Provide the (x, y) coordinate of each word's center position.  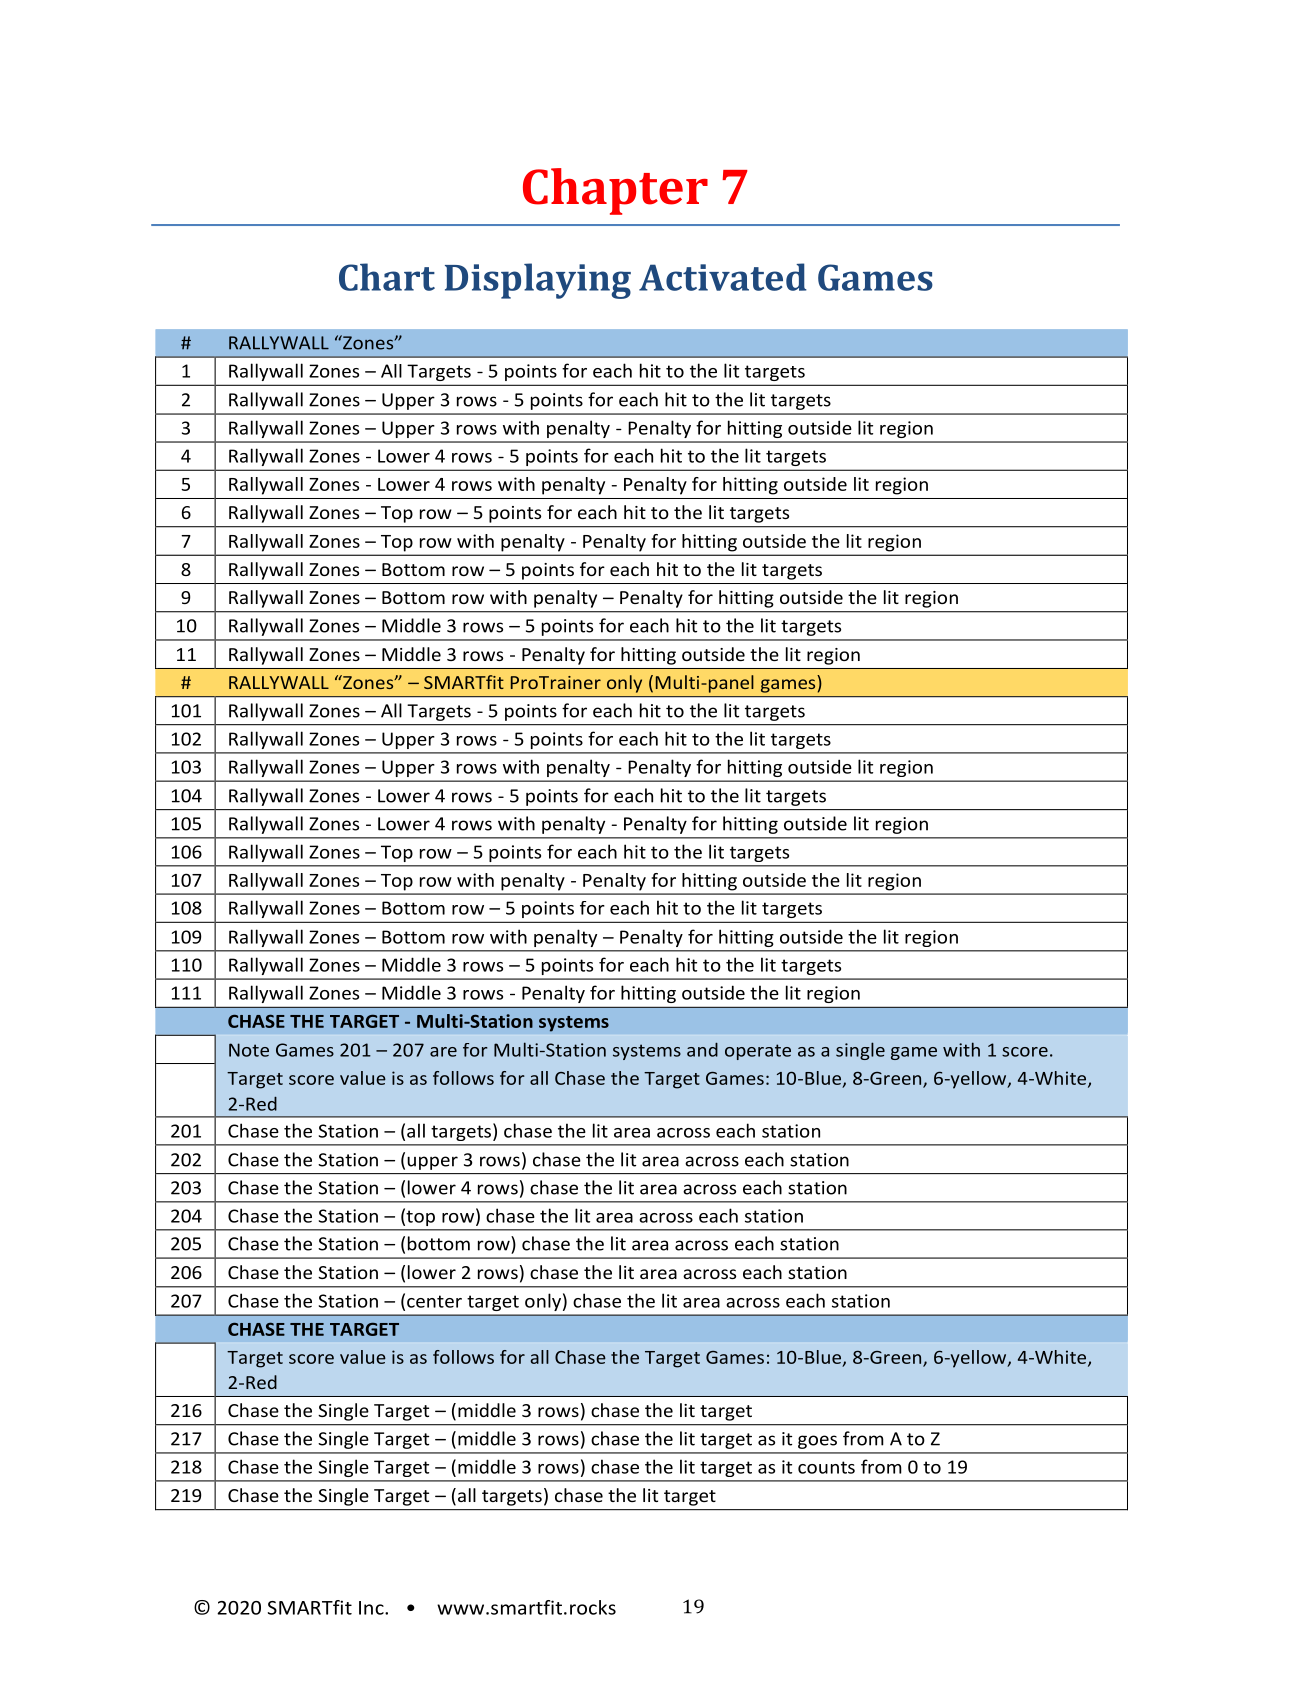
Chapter (615, 191)
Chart (387, 277)
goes (817, 1442)
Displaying (538, 281)
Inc (372, 1608)
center (434, 1301)
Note (249, 1050)
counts (826, 1467)
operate (758, 1052)
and (702, 1049)
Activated (723, 277)
